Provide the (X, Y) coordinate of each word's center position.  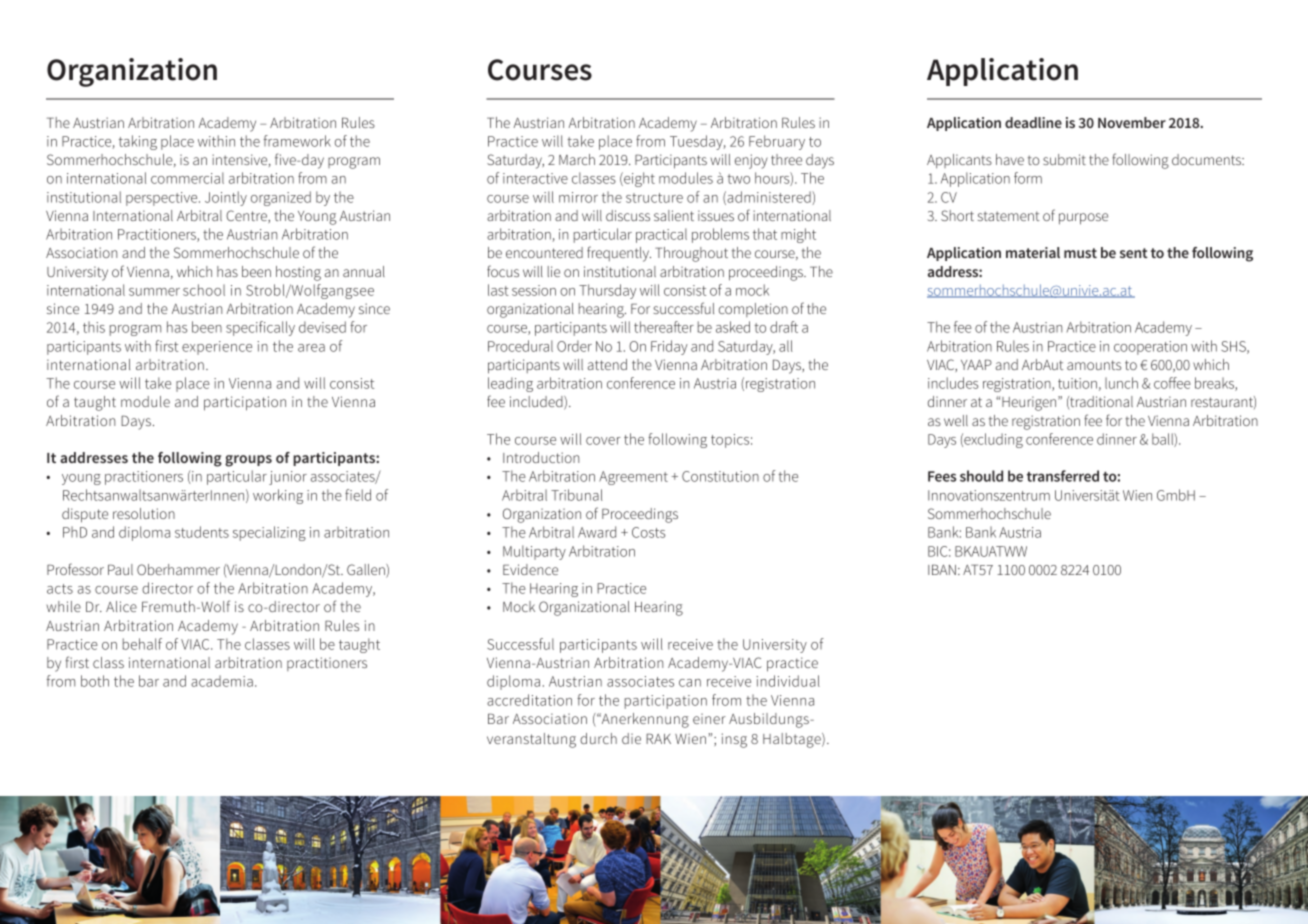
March (577, 159)
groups (248, 461)
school (204, 290)
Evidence (530, 569)
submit (1064, 159)
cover (603, 441)
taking (138, 142)
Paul (120, 569)
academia (222, 681)
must (1080, 253)
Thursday (607, 291)
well (956, 420)
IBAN (942, 569)
